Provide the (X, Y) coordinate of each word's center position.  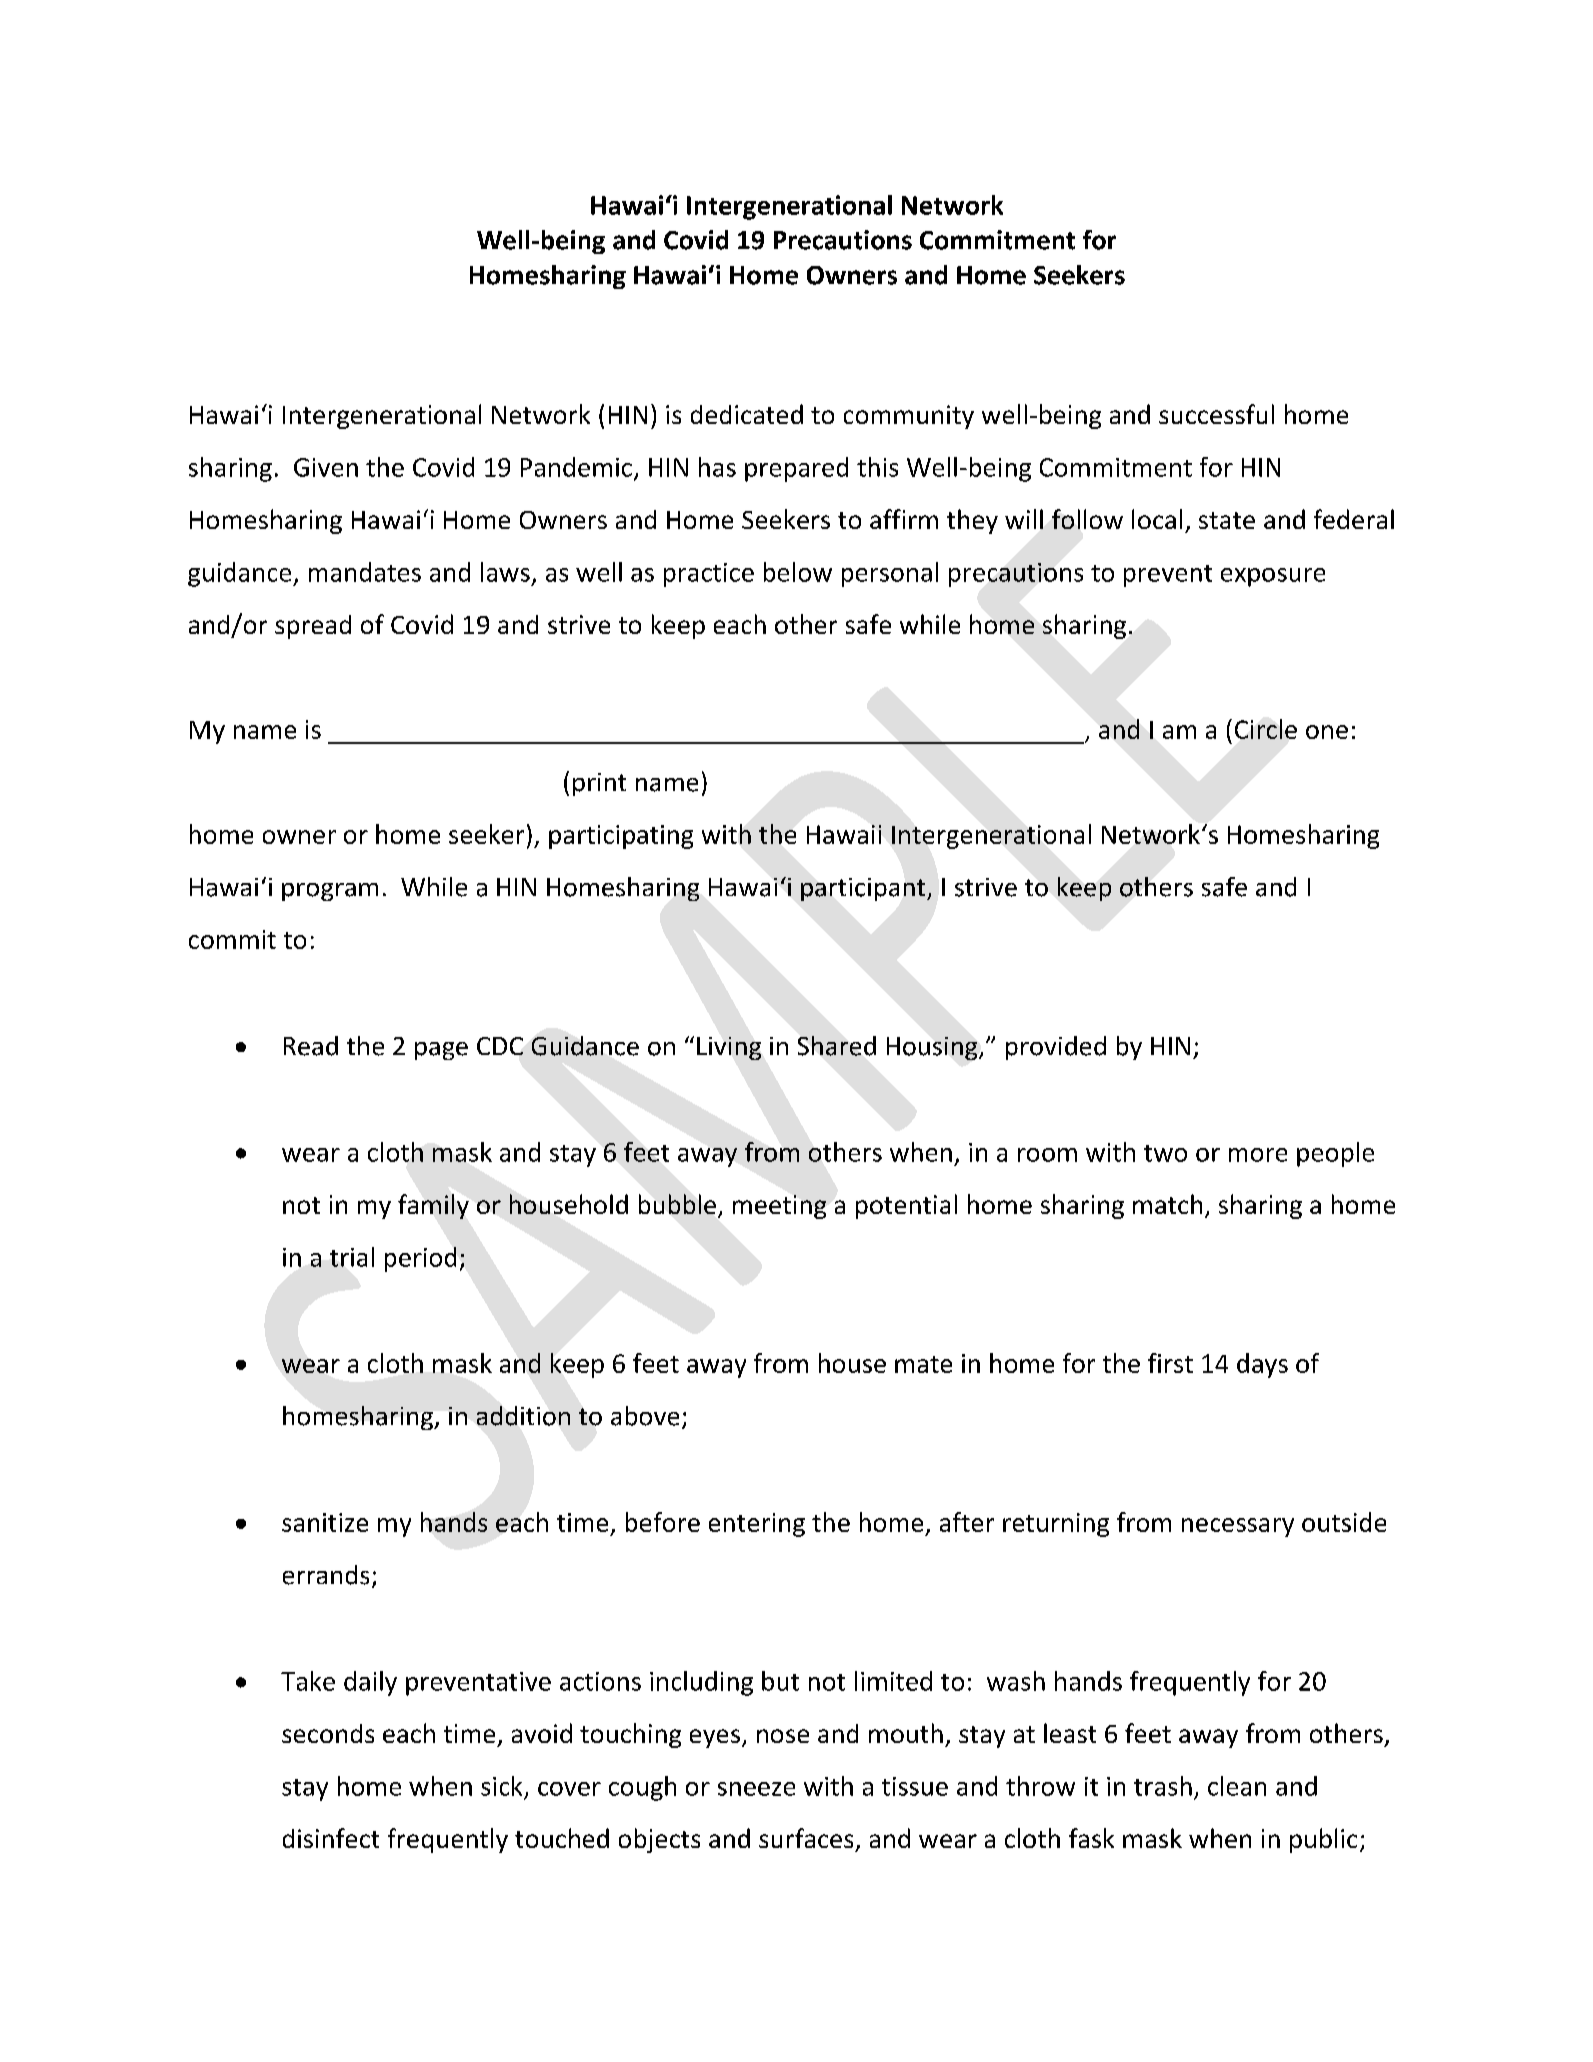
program (330, 892)
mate (923, 1364)
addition (523, 1416)
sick (501, 1786)
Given (326, 467)
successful (1216, 414)
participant (864, 889)
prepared (796, 469)
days (1262, 1365)
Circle (1266, 729)
